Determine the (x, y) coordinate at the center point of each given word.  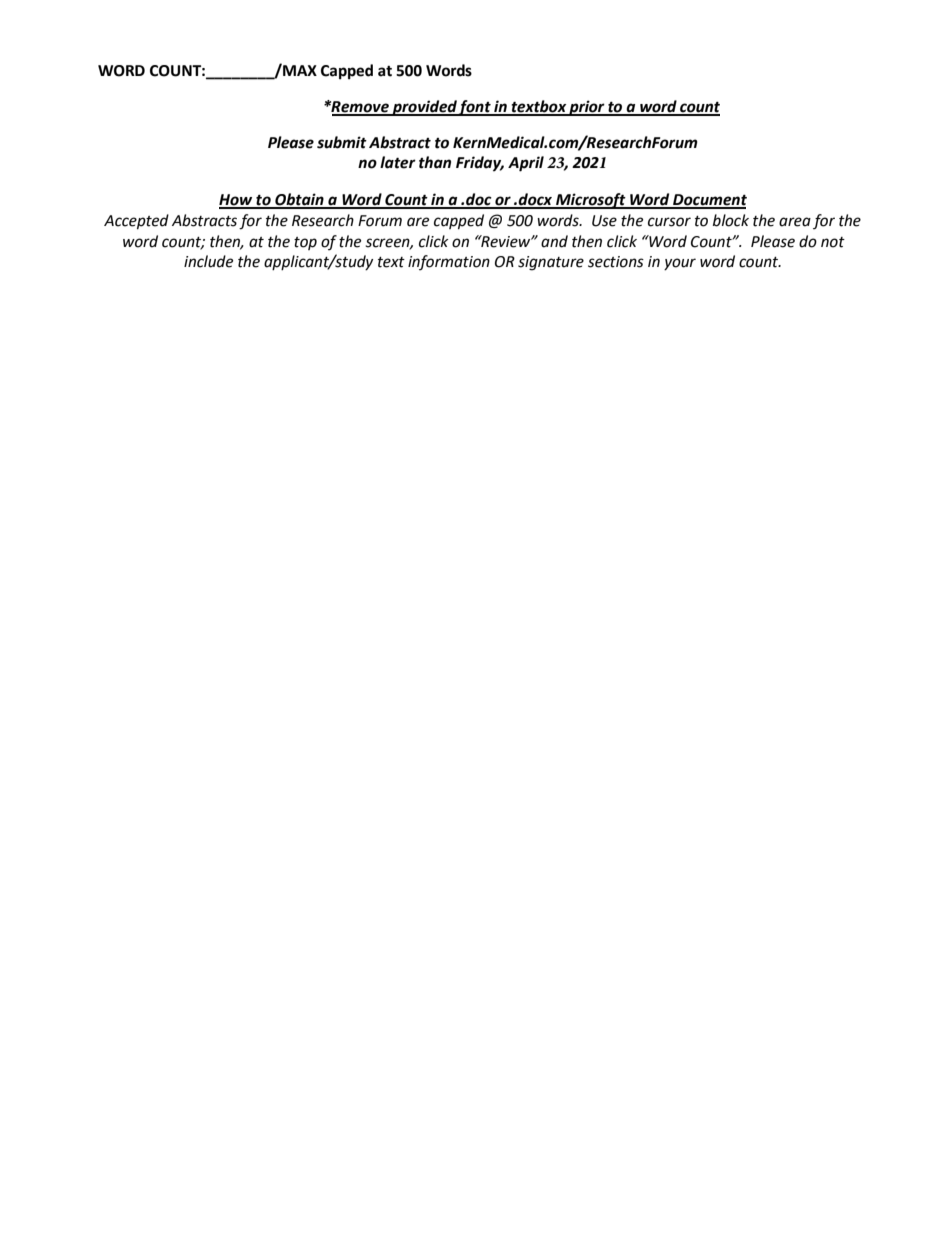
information (449, 262)
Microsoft (591, 201)
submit (342, 142)
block (731, 220)
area (795, 222)
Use (604, 221)
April (526, 164)
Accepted (136, 222)
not (833, 242)
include (208, 261)
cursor (669, 222)
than (435, 162)
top (305, 243)
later (398, 162)
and (554, 241)
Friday (480, 164)
